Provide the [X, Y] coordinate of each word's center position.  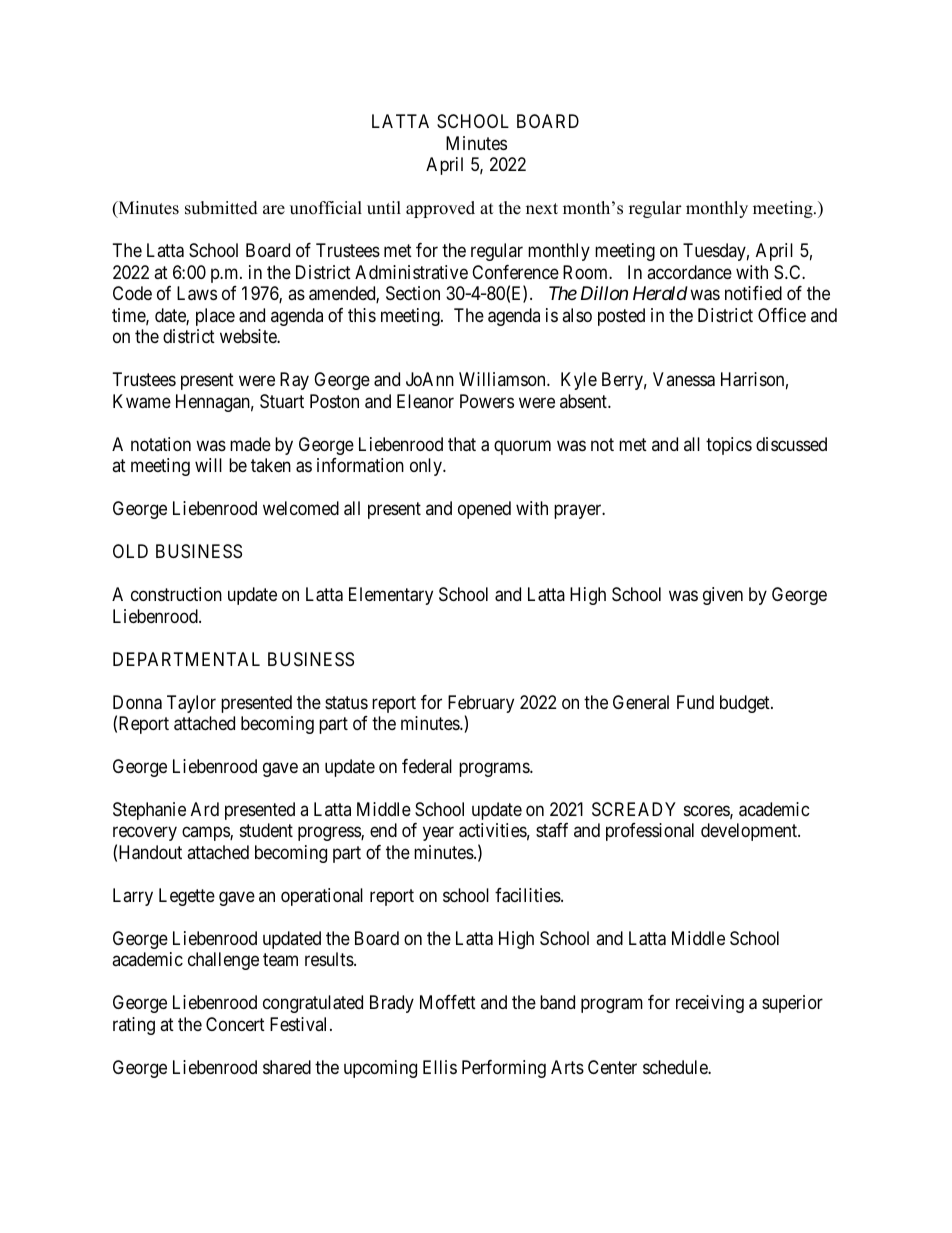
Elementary [391, 596]
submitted [221, 208]
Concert [235, 1024]
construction [176, 594]
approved [440, 209]
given [723, 596]
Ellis [440, 1067]
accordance [689, 272]
